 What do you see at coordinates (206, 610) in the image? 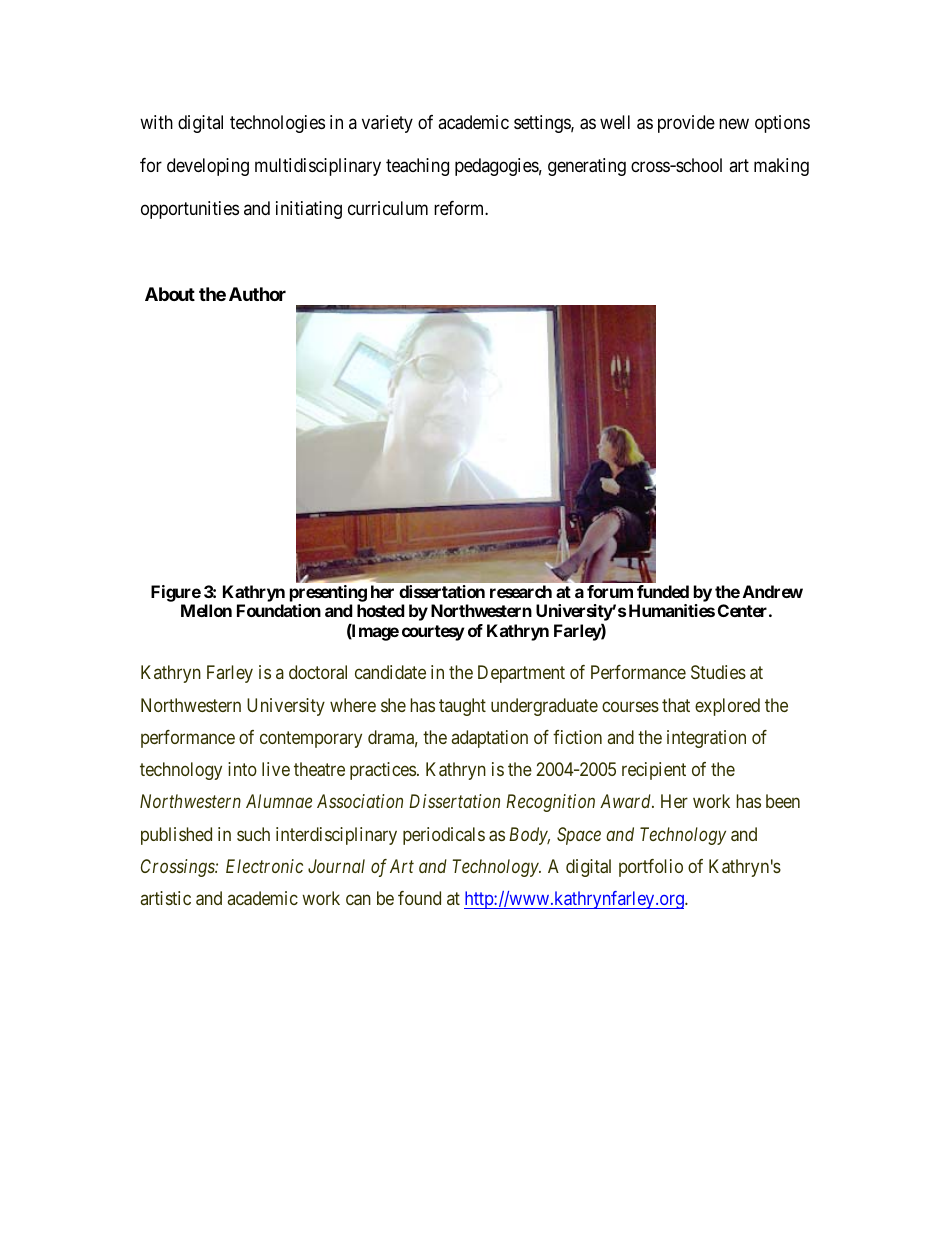
I see `Mellon` at bounding box center [206, 610].
